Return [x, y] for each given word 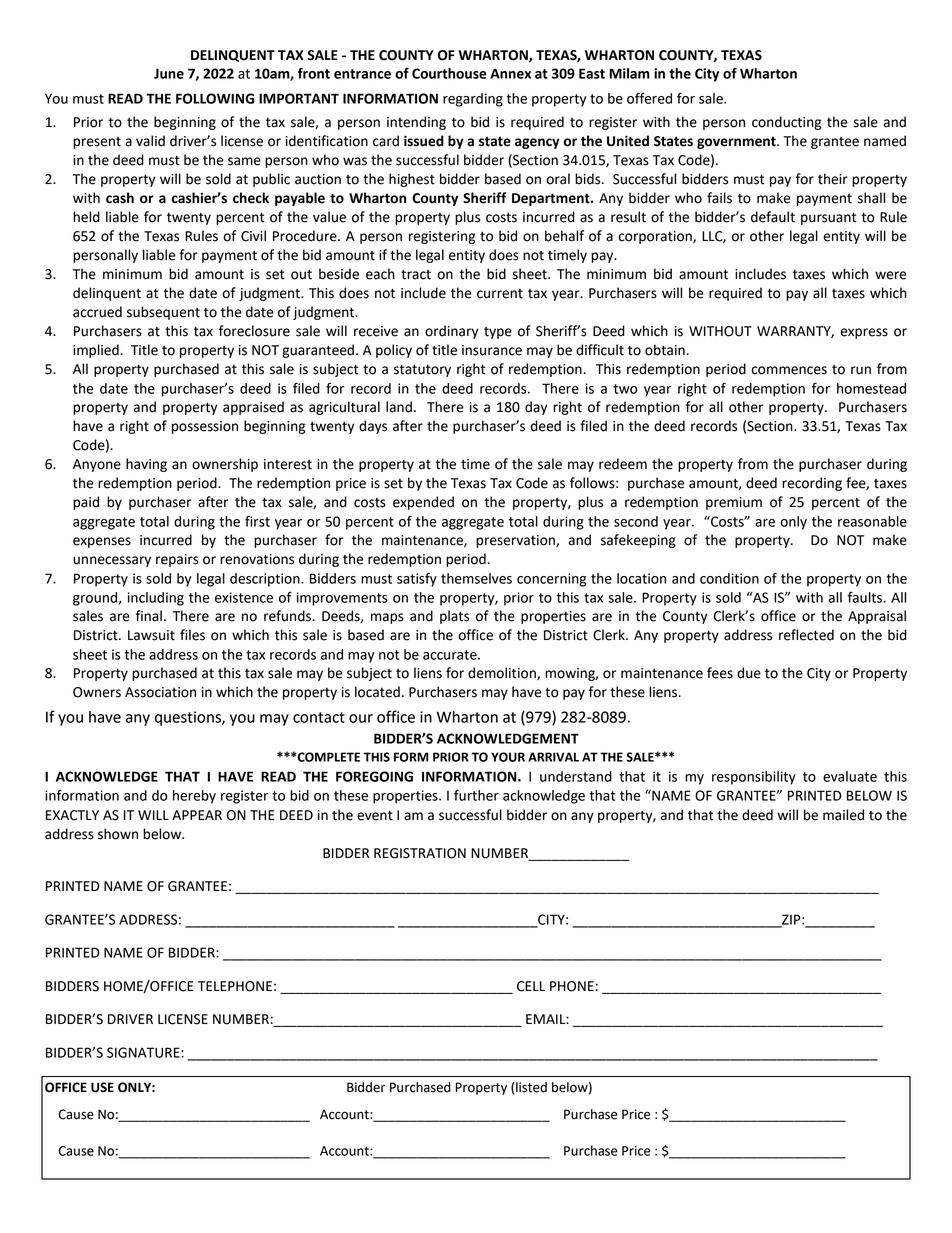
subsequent [163, 313]
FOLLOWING [215, 98]
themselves [476, 578]
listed [531, 1087]
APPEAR [197, 815]
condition [729, 578]
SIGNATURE [144, 1052]
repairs [177, 560]
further [476, 795]
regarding [473, 100]
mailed [843, 815]
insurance [492, 350]
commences [789, 370]
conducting [786, 123]
